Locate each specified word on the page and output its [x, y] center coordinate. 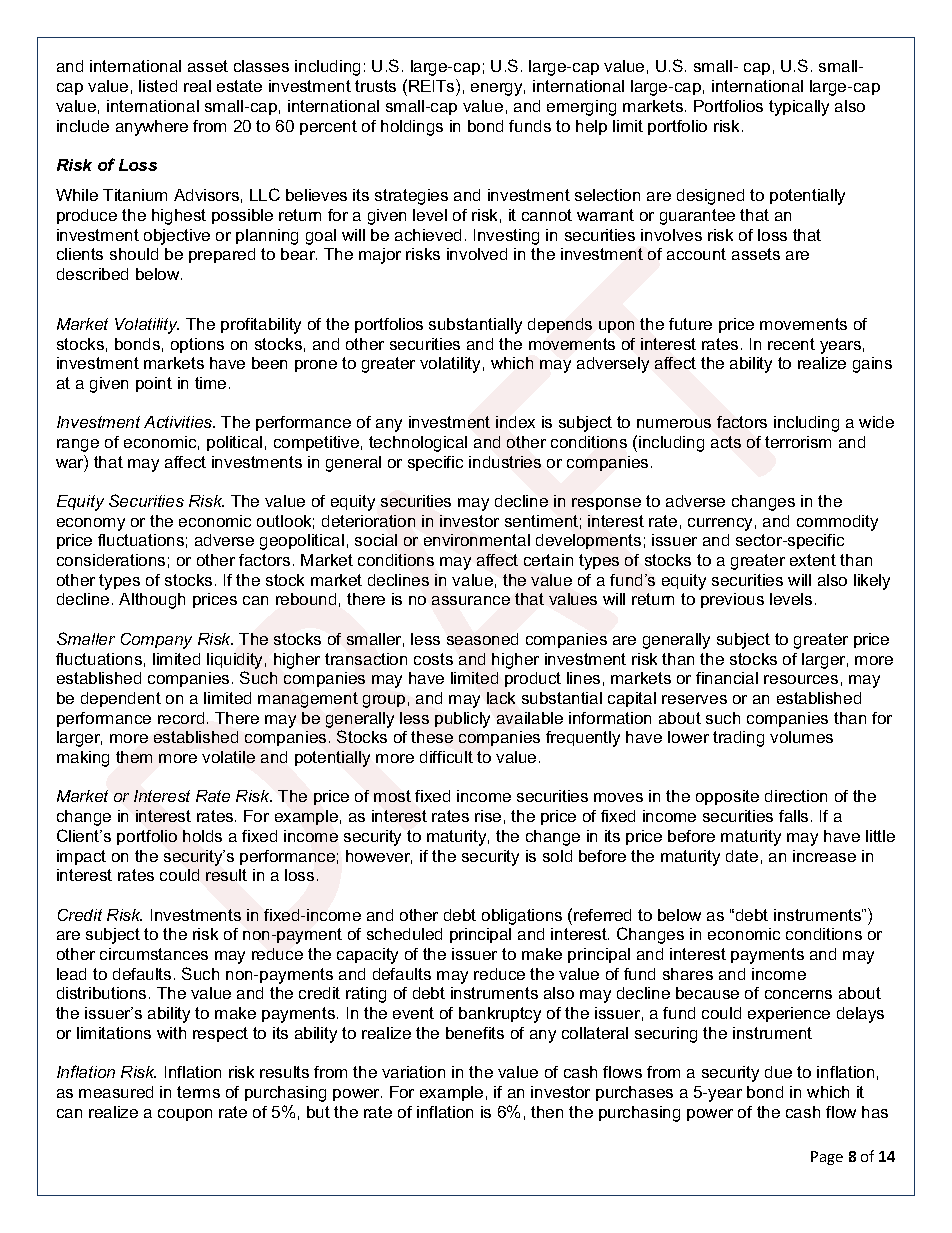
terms [198, 1092]
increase [824, 856]
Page [827, 1158]
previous [732, 600]
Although [152, 601]
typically [799, 108]
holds [202, 836]
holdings [412, 128]
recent [791, 344]
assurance [471, 600]
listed [158, 86]
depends [560, 325]
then [547, 1112]
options [197, 345]
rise [488, 816]
